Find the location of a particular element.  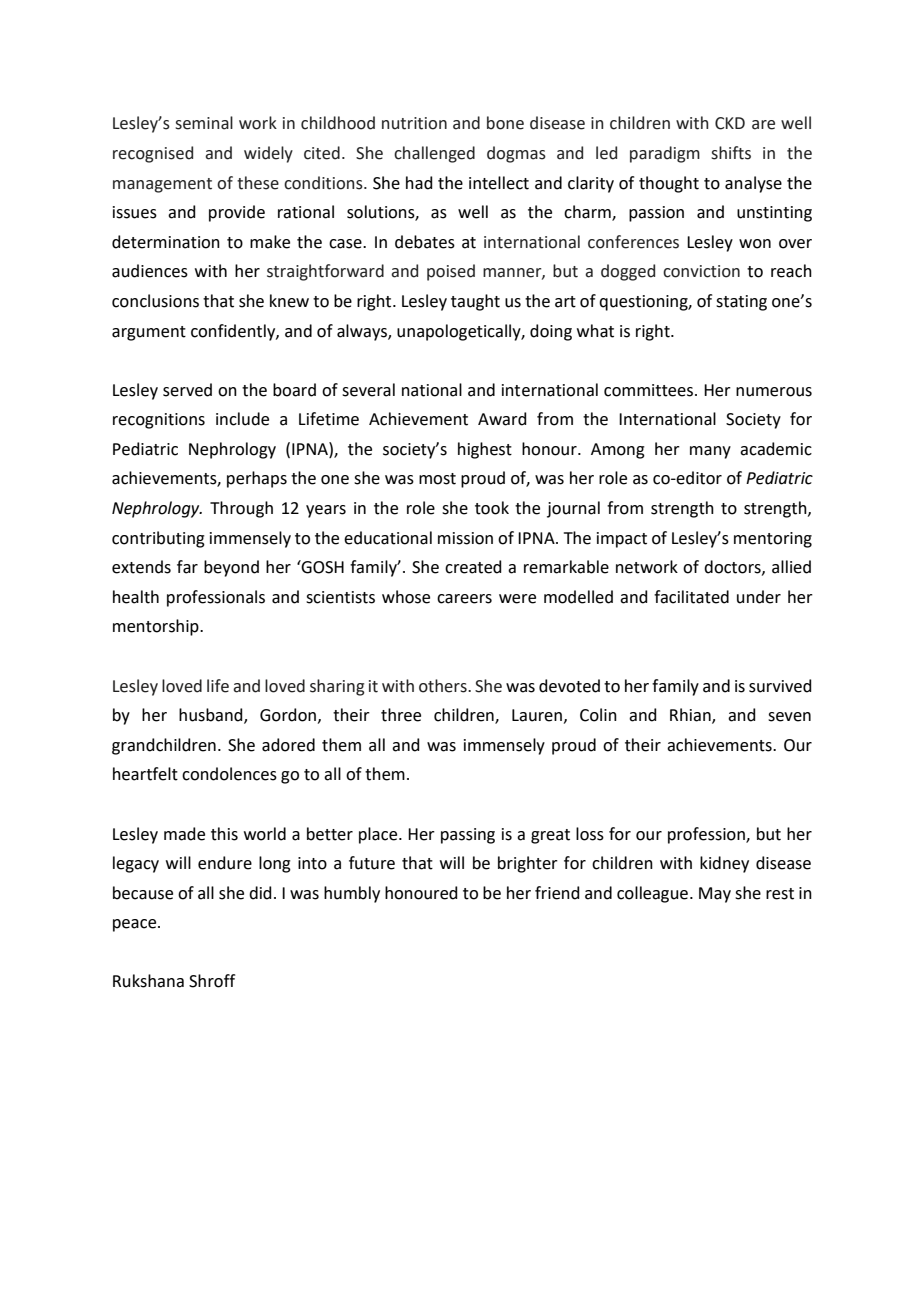

friend is located at coordinates (557, 893).
